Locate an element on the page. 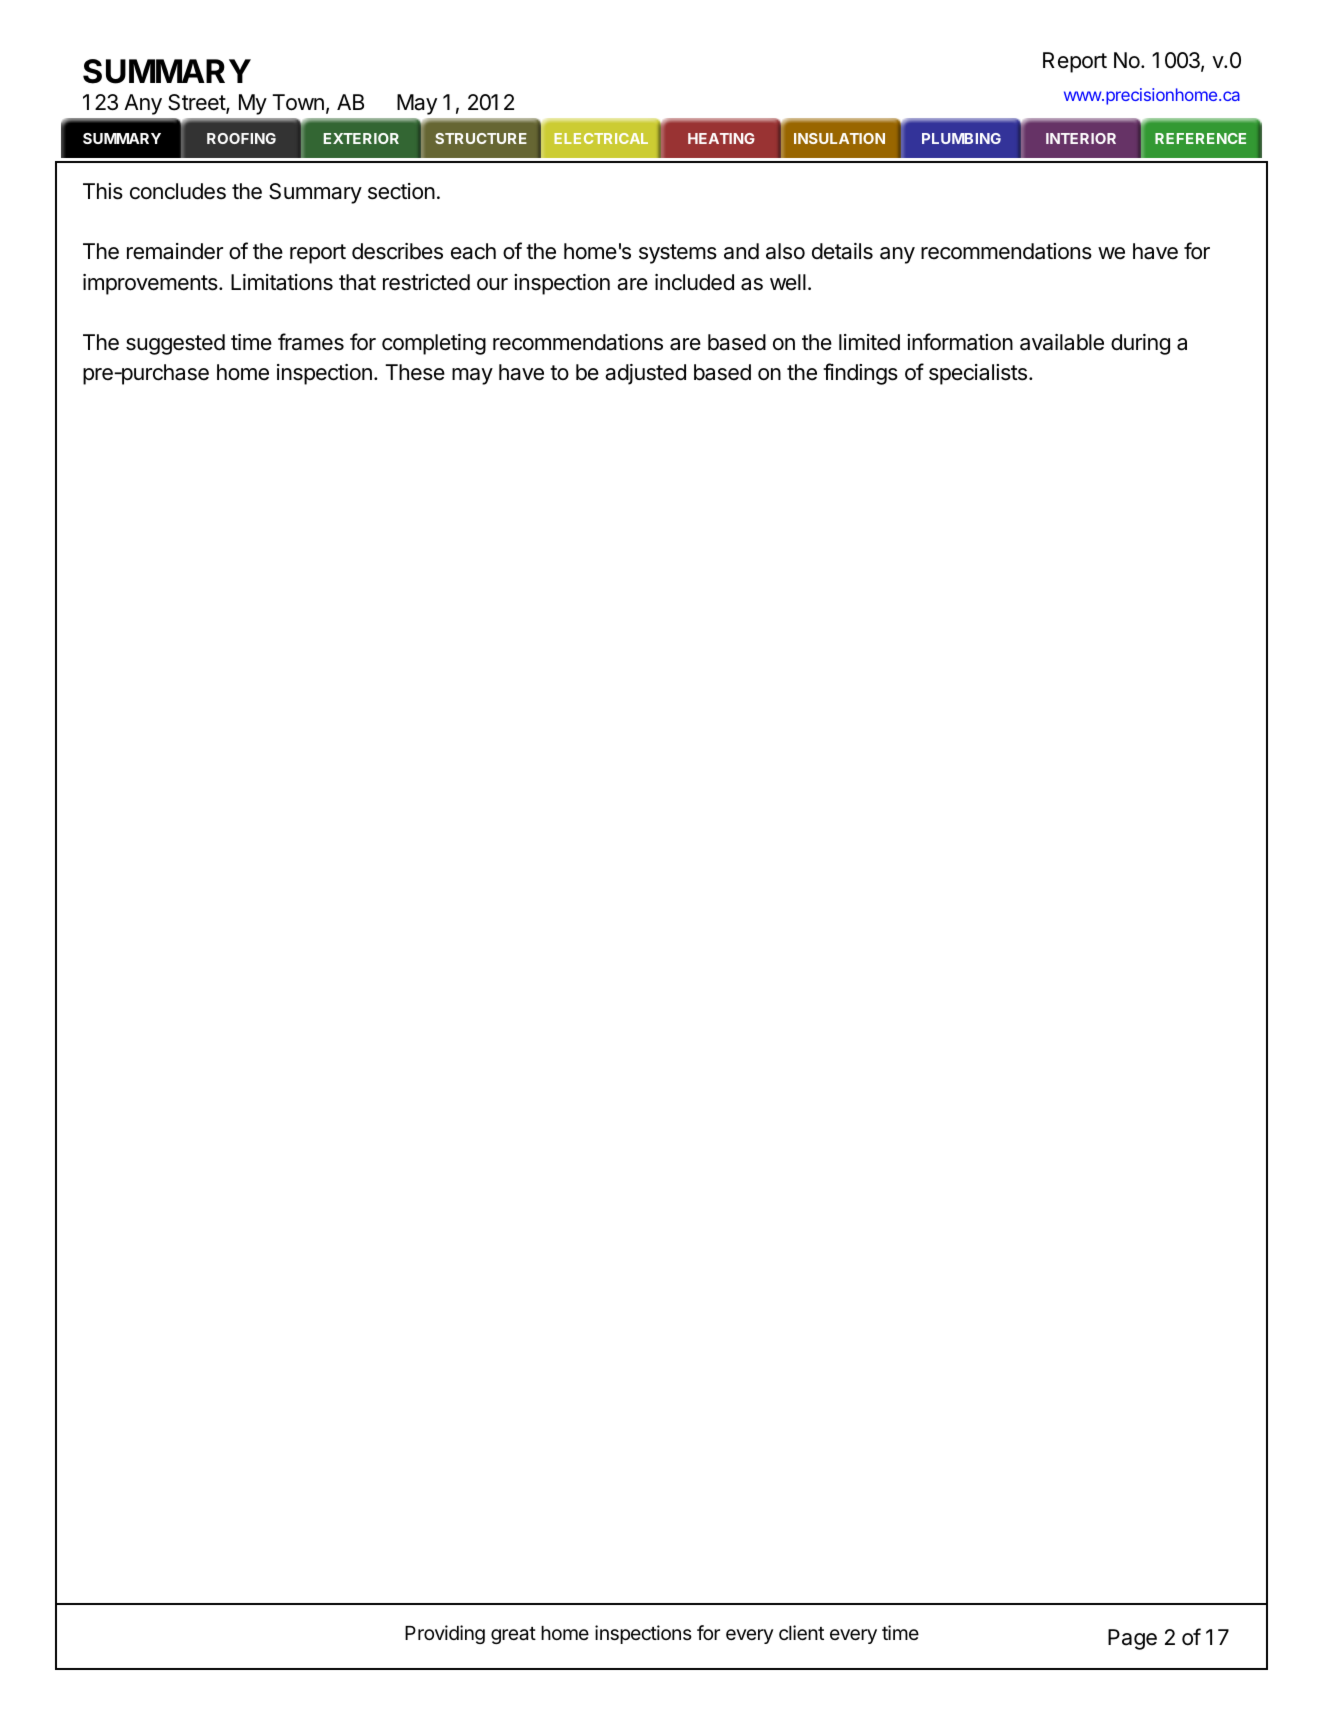  INTERIOR is located at coordinates (1081, 138).
